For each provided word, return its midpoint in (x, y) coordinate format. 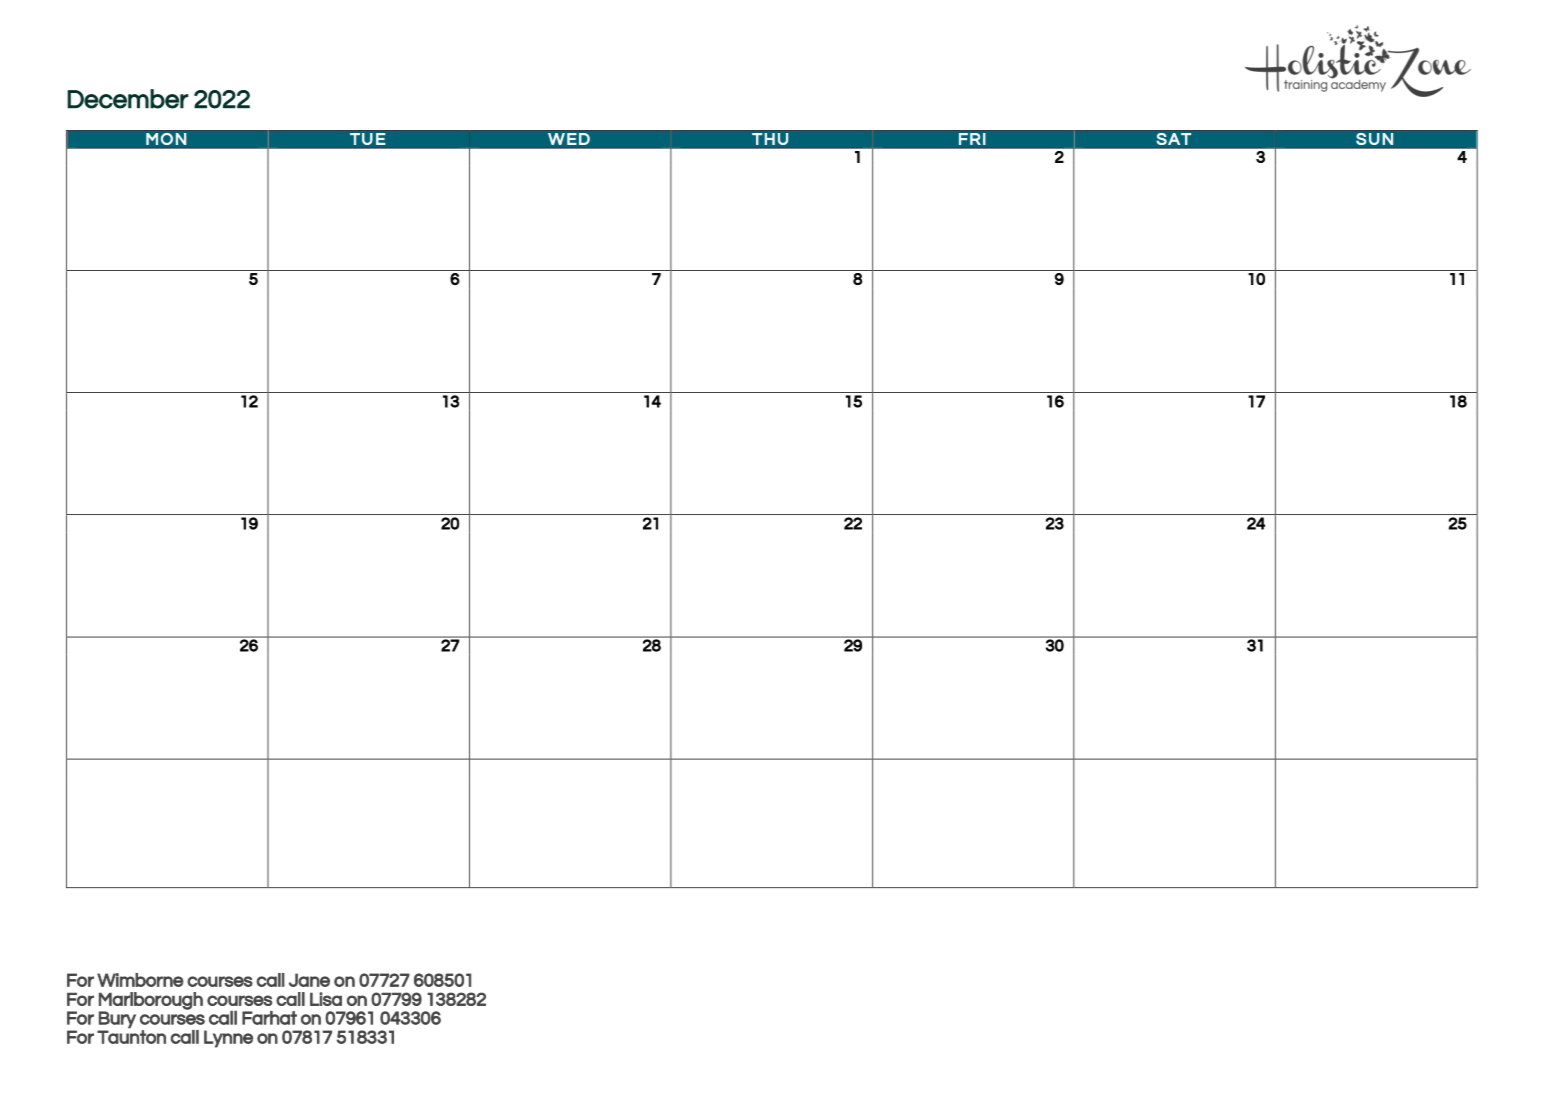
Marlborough (151, 1002)
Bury (117, 1020)
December (128, 99)
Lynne (228, 1039)
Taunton (131, 1036)
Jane (309, 980)
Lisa (326, 999)
